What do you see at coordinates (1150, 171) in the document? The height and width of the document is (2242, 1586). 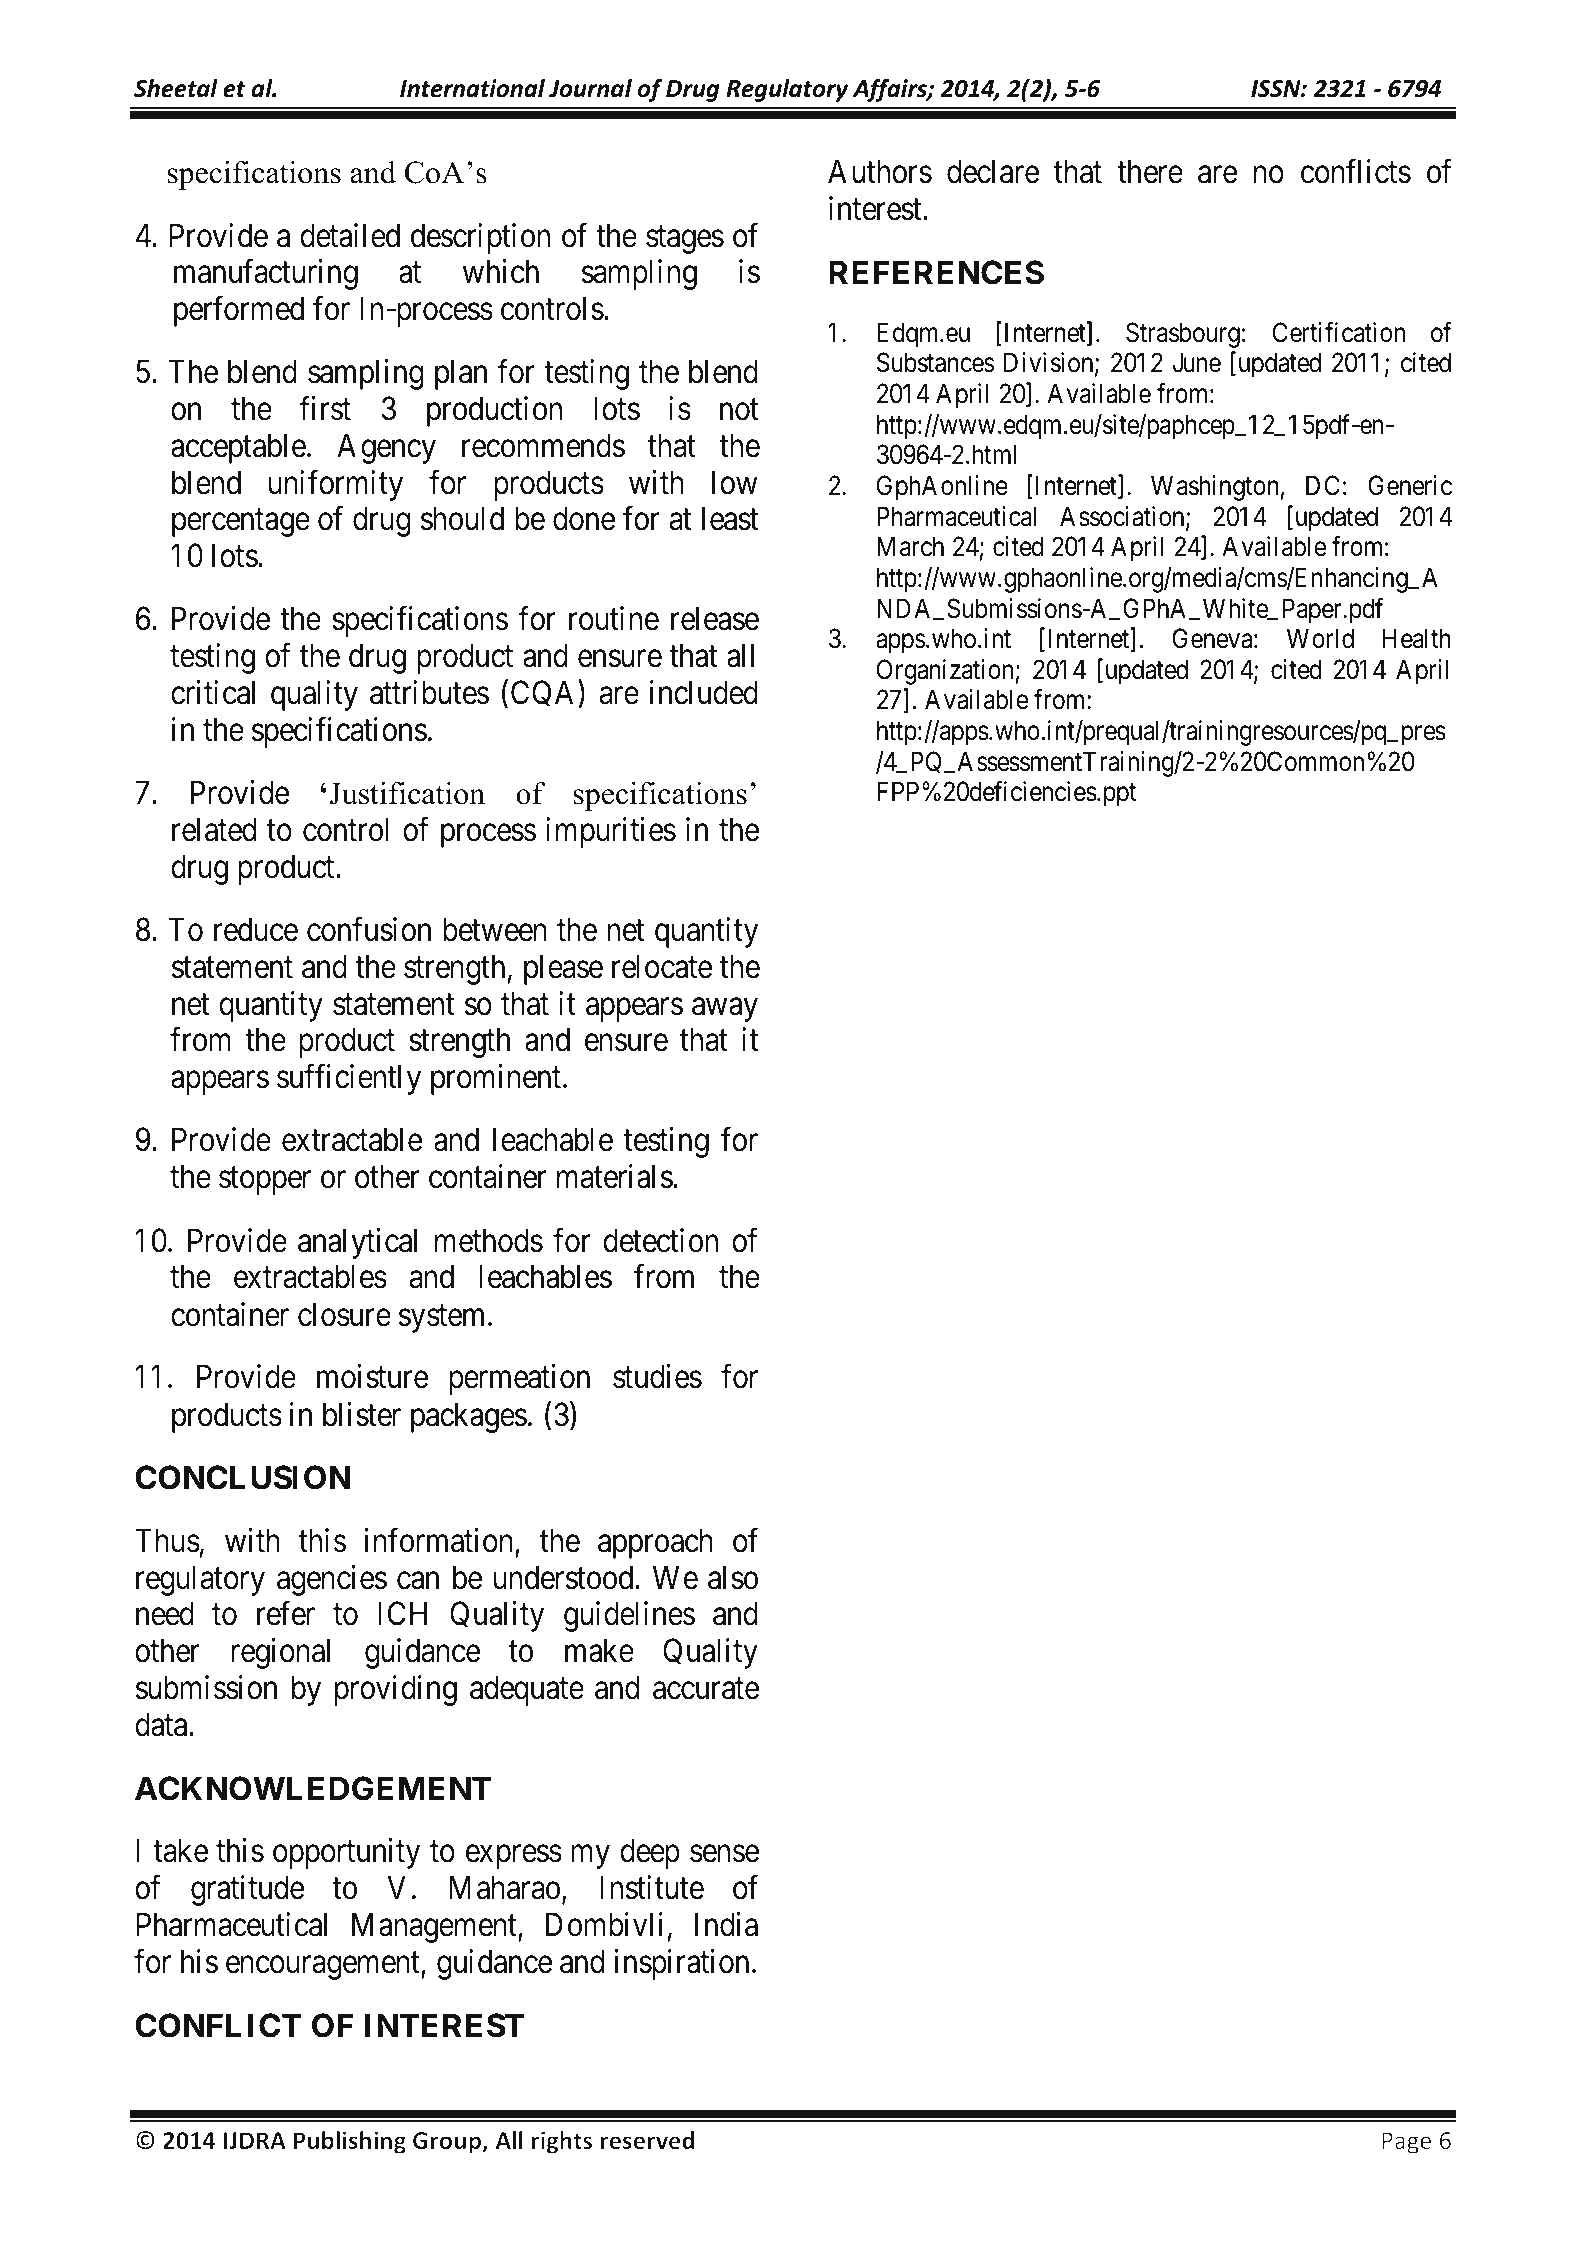 I see `there` at bounding box center [1150, 171].
